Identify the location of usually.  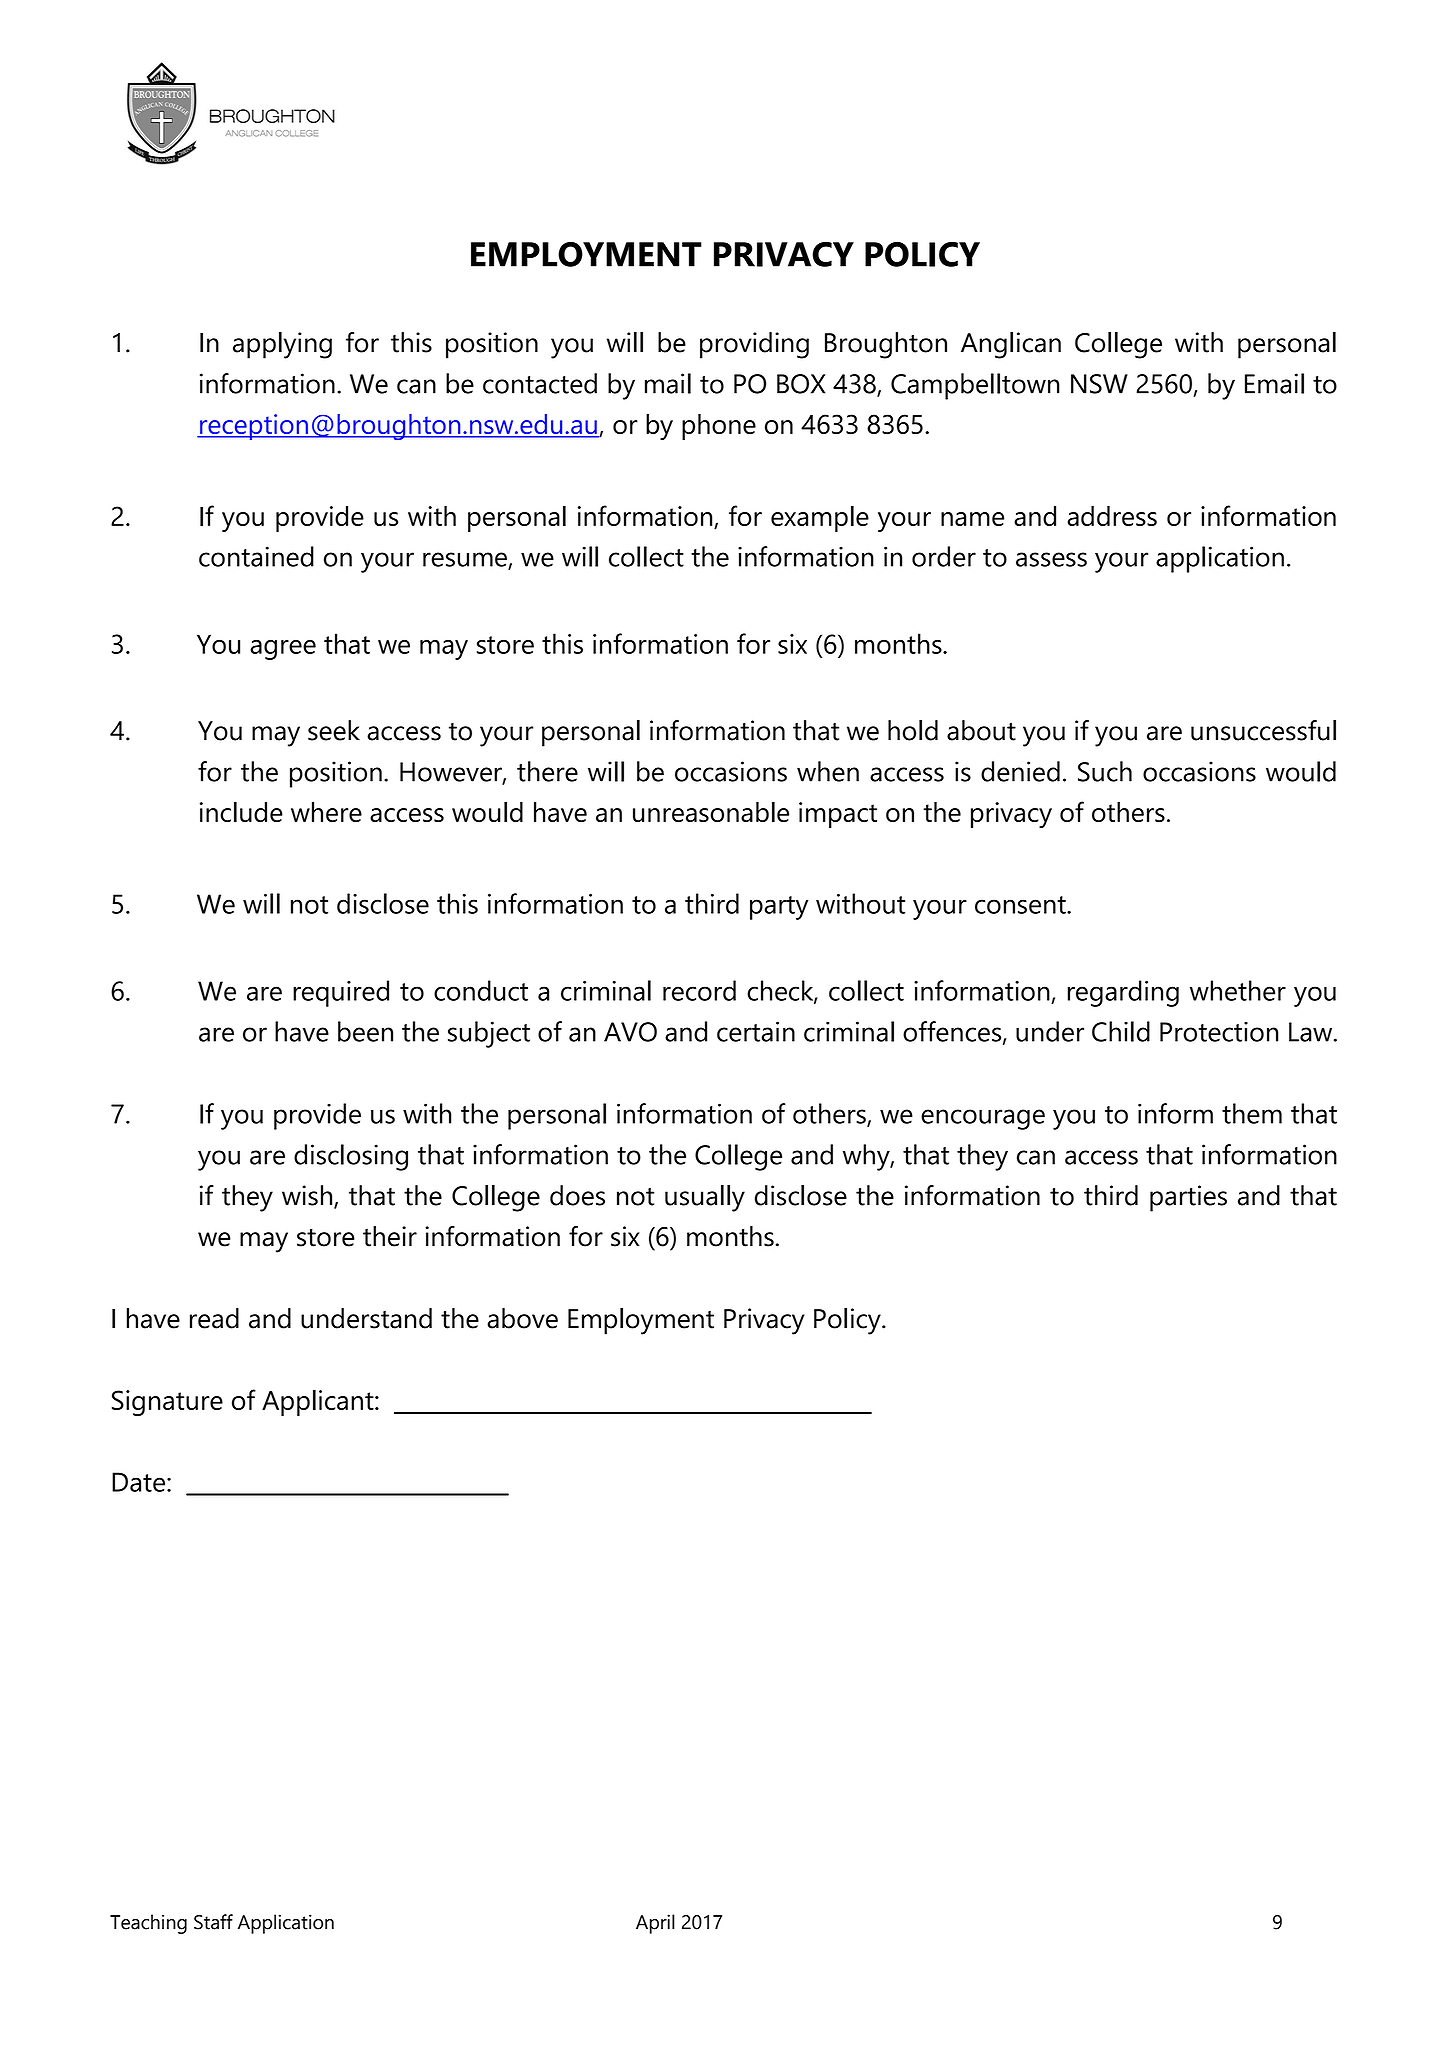
(705, 1198).
